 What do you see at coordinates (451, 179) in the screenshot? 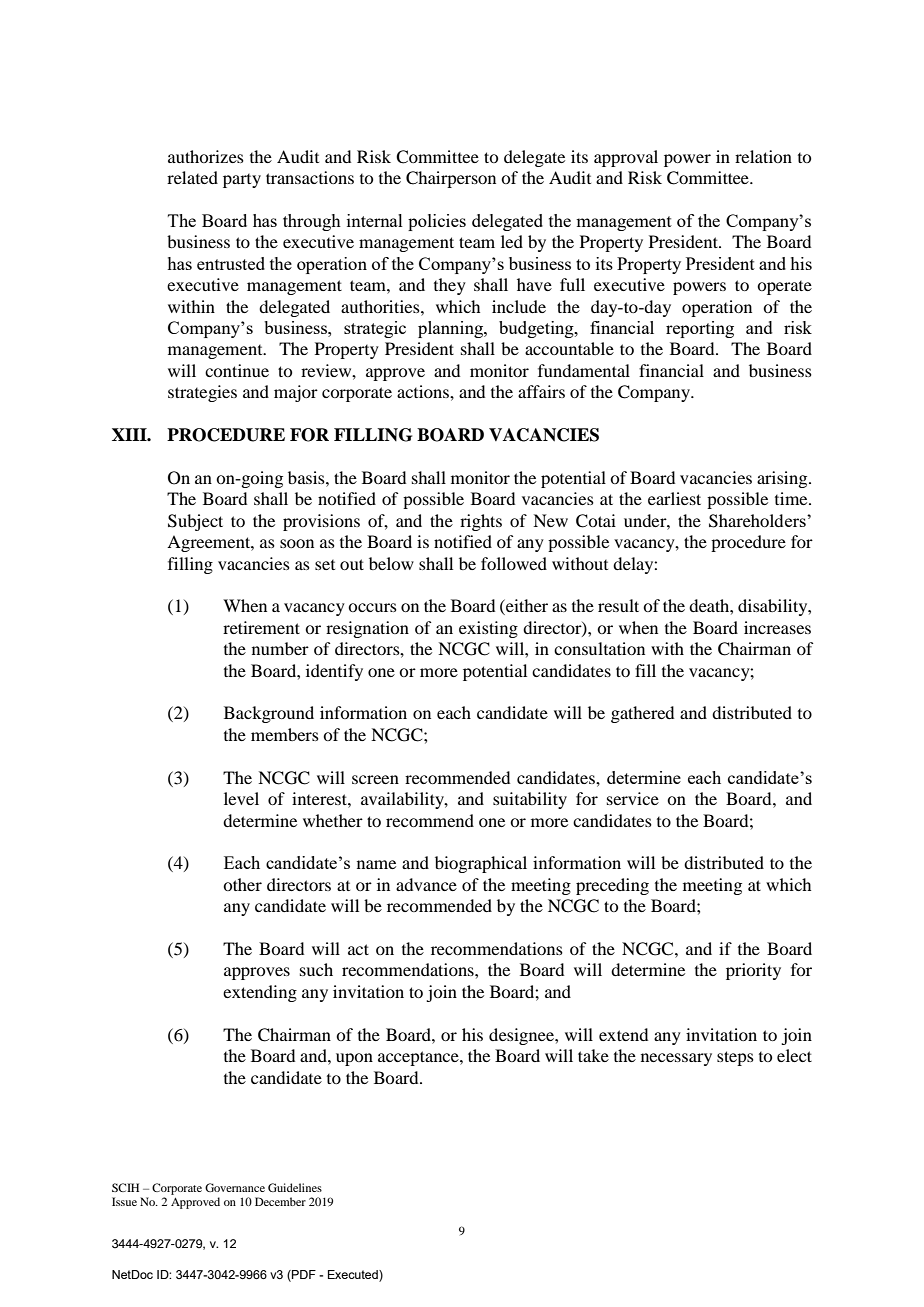
I see `Chairperson` at bounding box center [451, 179].
